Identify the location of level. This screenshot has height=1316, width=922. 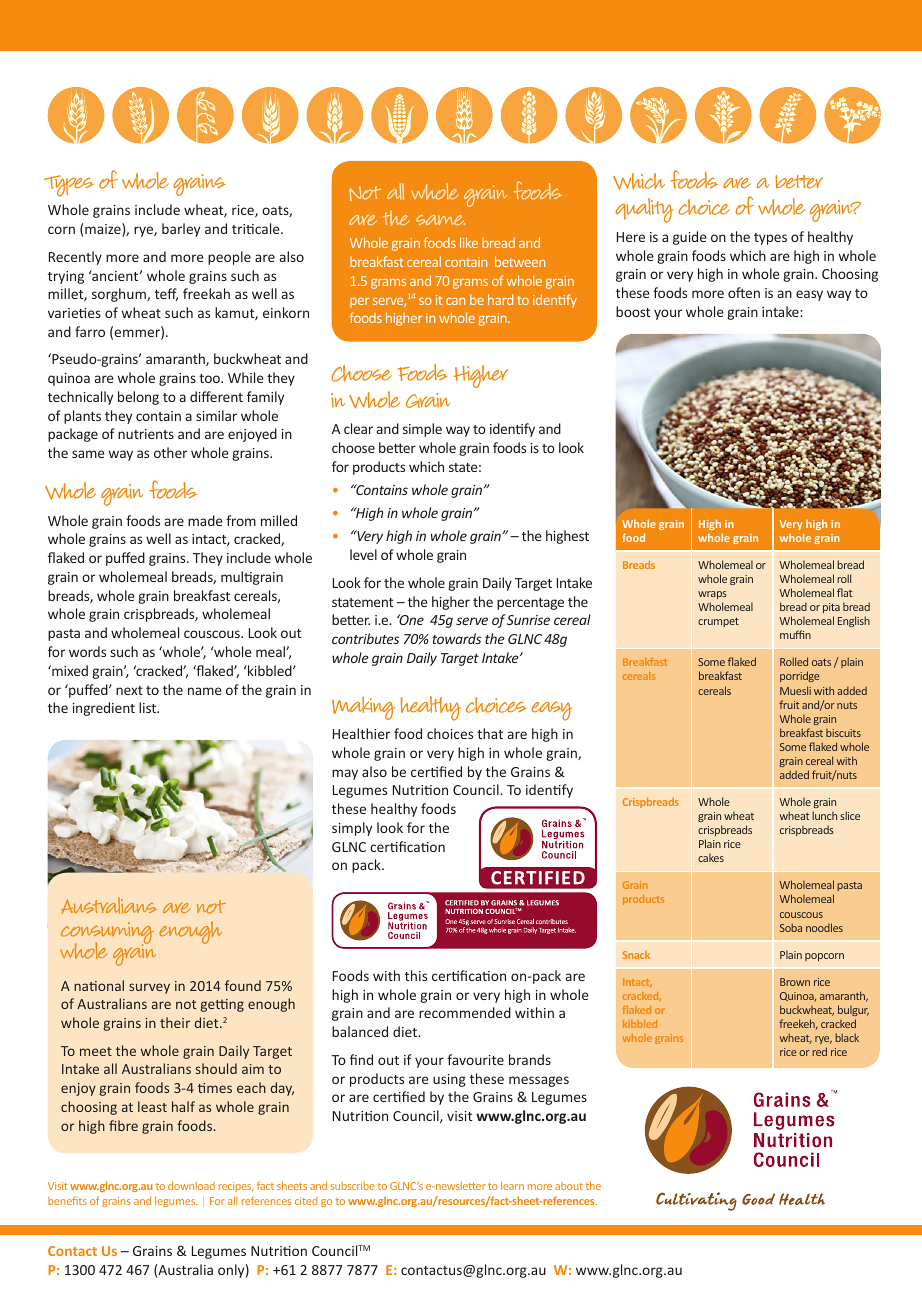
(363, 554).
